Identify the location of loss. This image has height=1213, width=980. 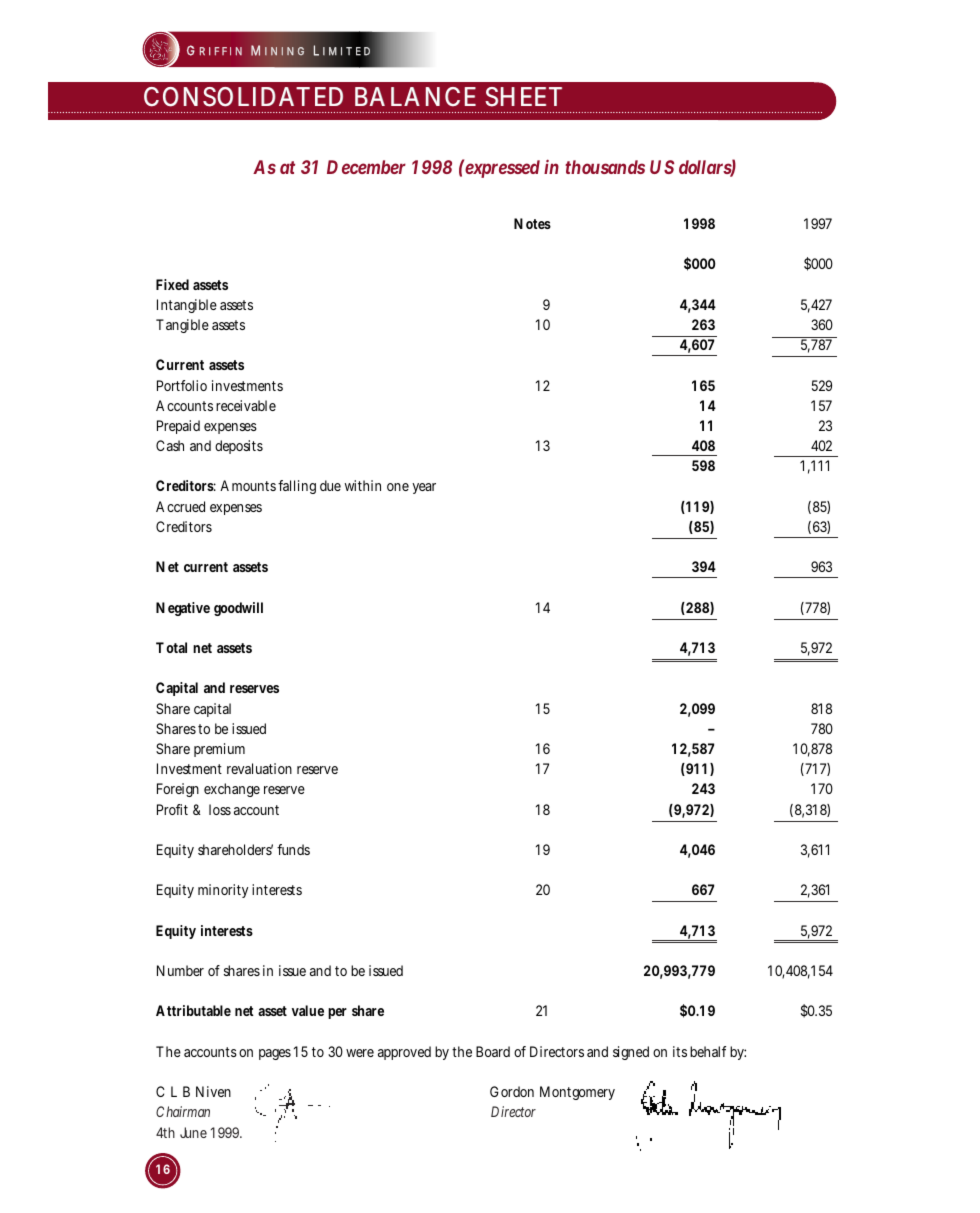
(220, 809).
